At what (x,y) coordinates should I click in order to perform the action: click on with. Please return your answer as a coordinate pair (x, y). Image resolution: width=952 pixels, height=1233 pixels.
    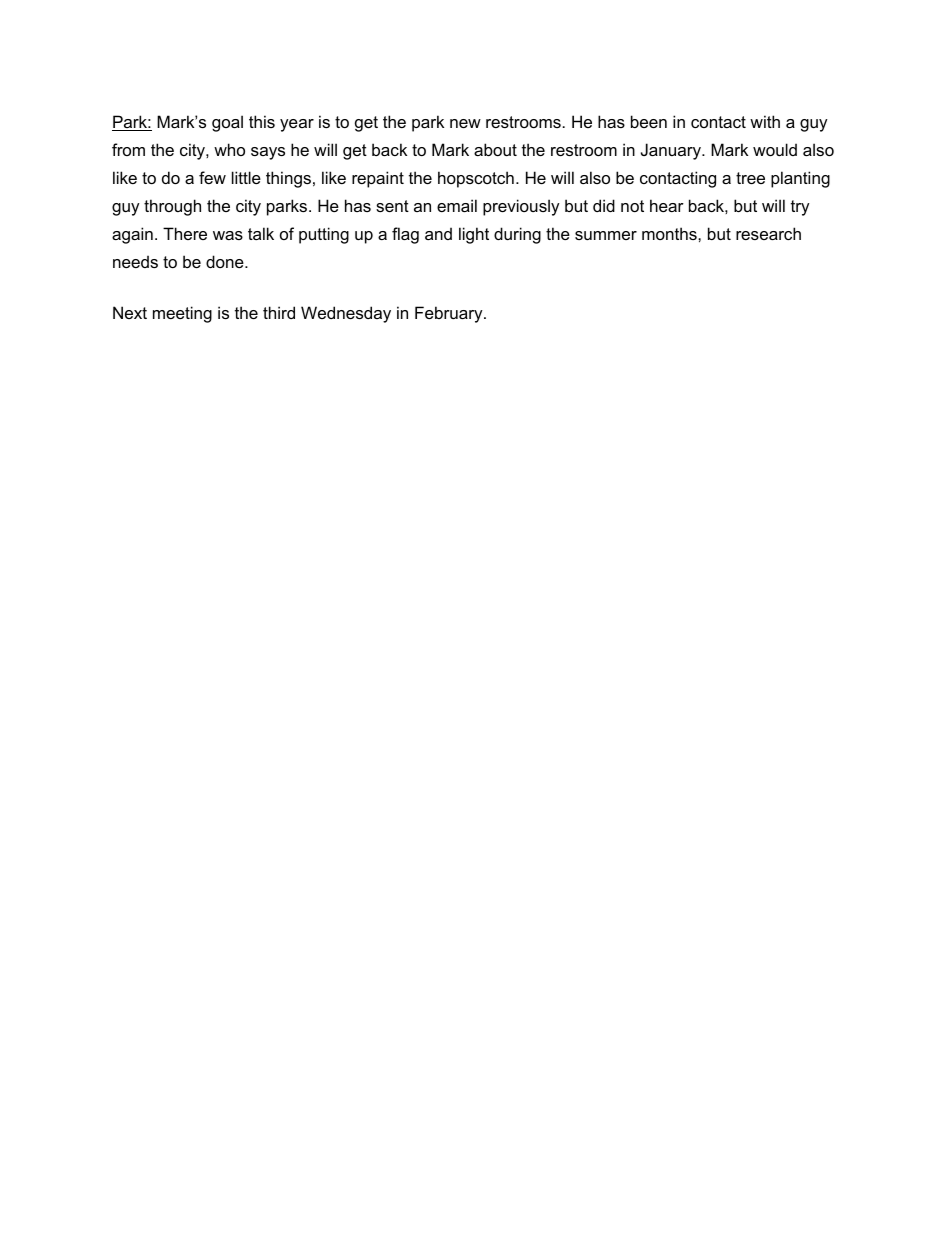
    Looking at the image, I should click on (765, 121).
